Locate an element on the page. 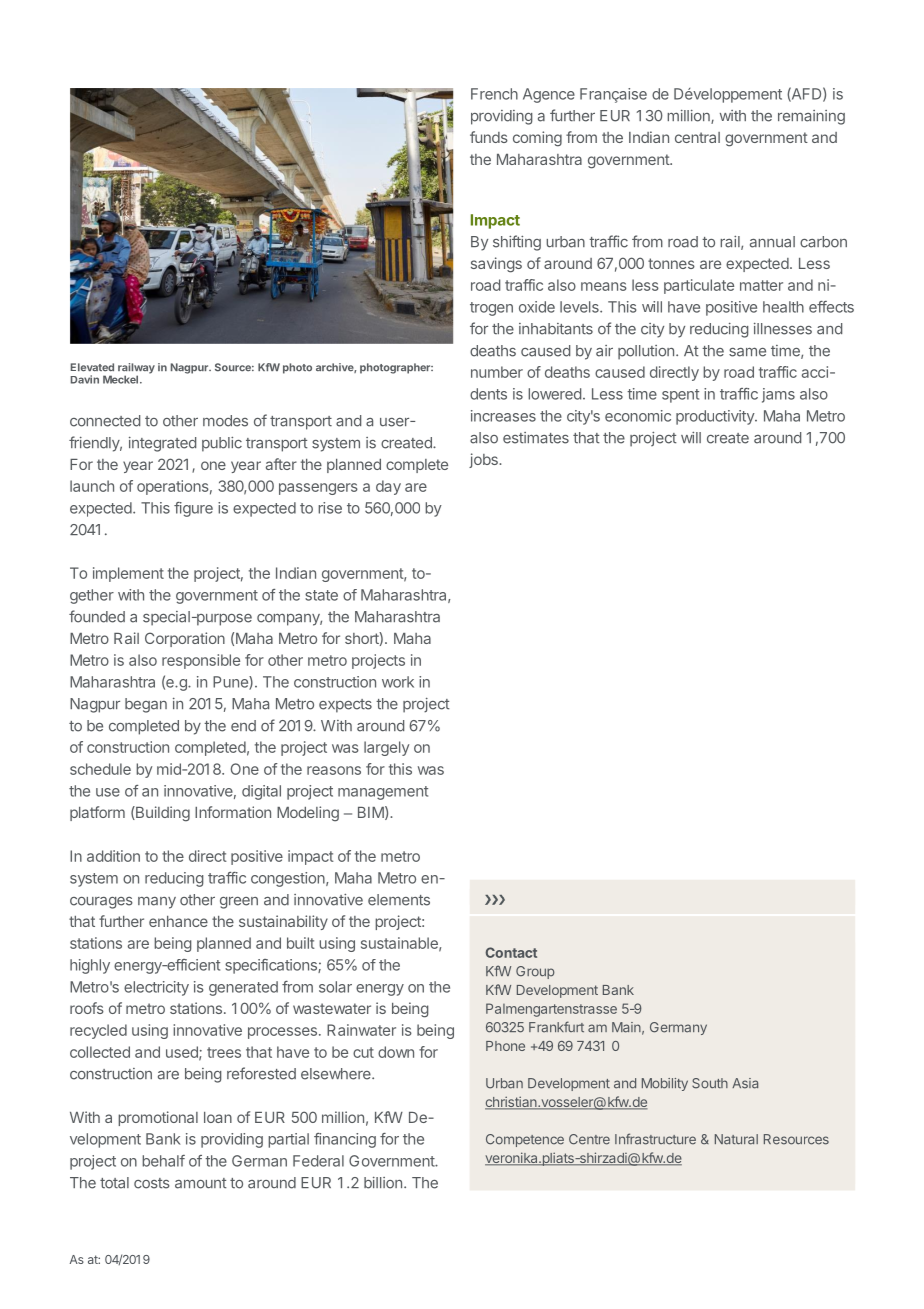 This document has height=1309, width=924. Natural is located at coordinates (736, 1139).
